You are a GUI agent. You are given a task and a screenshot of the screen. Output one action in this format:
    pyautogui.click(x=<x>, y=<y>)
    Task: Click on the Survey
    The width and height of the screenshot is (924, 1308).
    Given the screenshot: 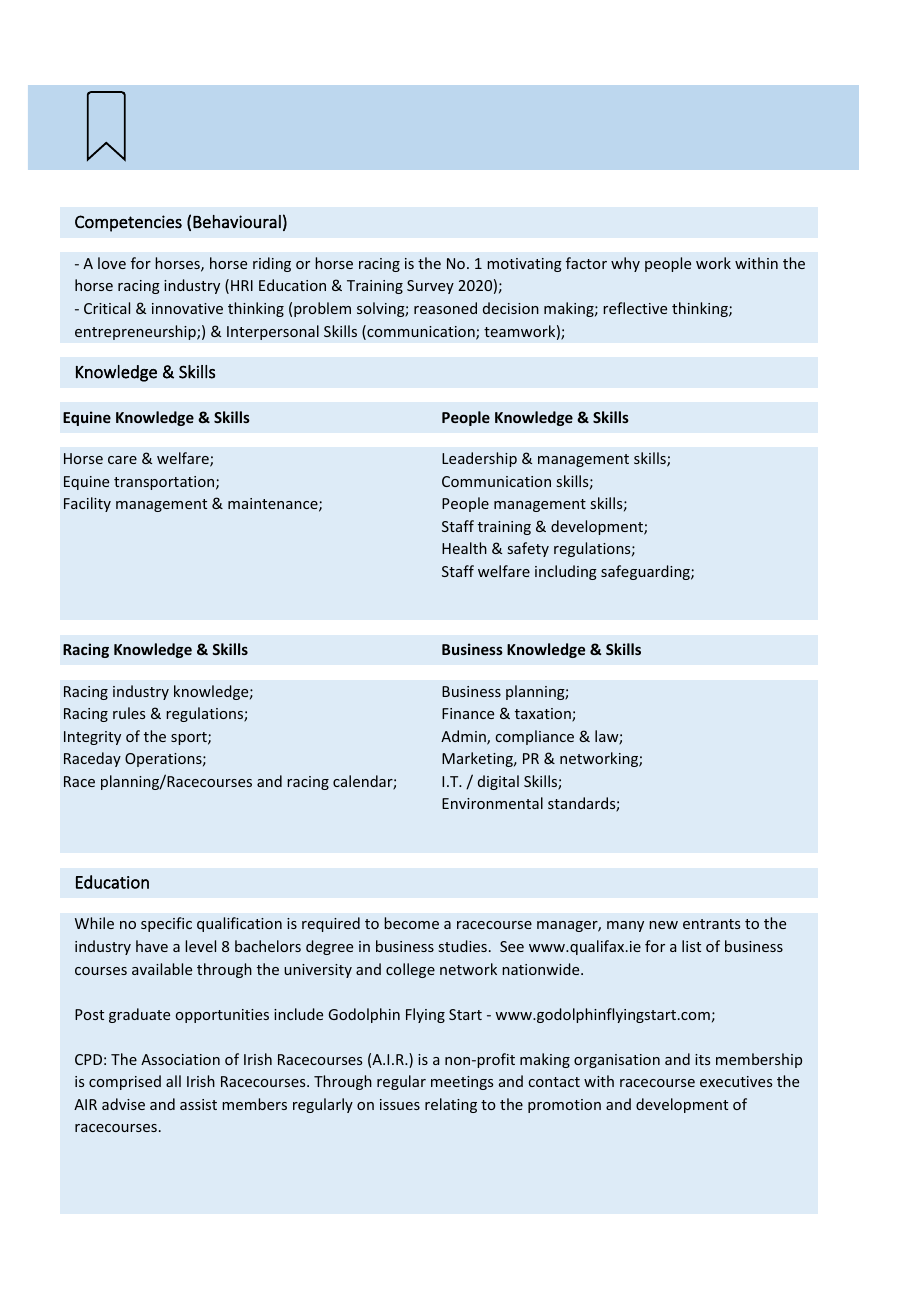 What is the action you would take?
    pyautogui.click(x=430, y=287)
